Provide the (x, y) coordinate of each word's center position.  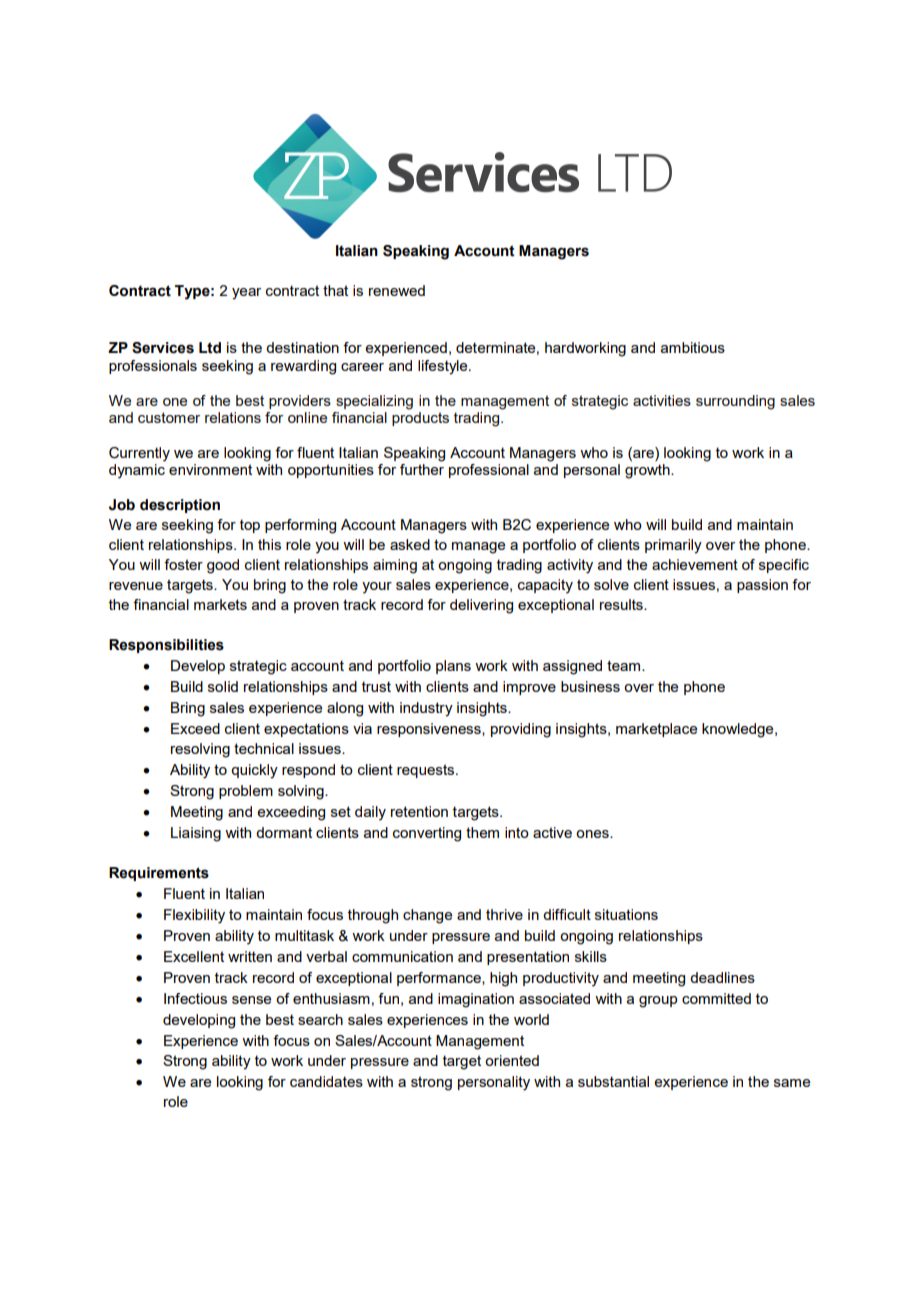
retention (419, 811)
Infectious (195, 998)
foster (183, 564)
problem (246, 792)
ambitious (693, 347)
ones (593, 834)
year (246, 294)
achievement (695, 564)
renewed (397, 290)
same (792, 1083)
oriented (512, 1060)
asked (410, 544)
